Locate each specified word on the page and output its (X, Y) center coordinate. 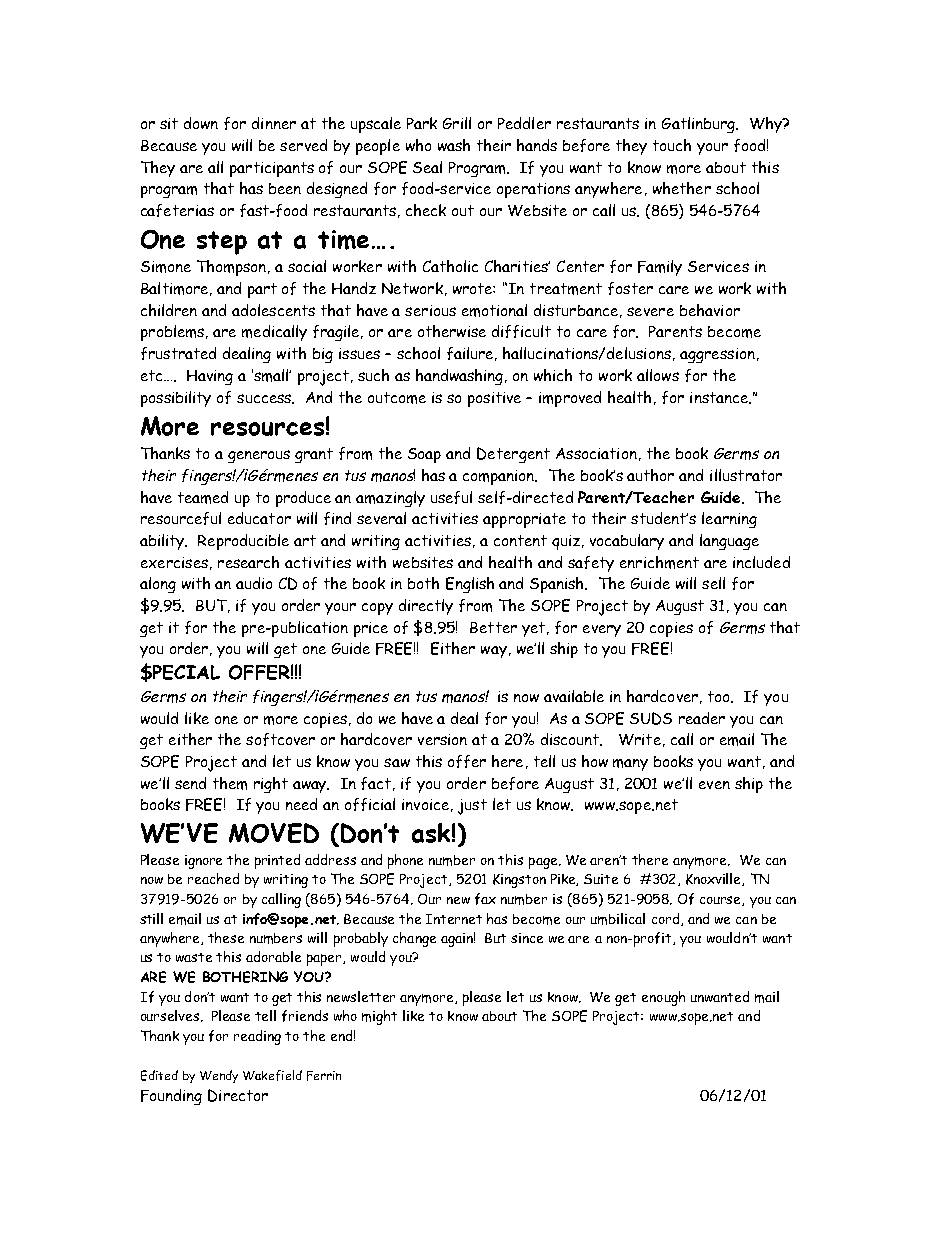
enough (663, 998)
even (714, 785)
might (379, 1017)
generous (259, 456)
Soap (424, 455)
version (442, 739)
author (650, 475)
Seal (427, 167)
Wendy (219, 1076)
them (230, 783)
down (201, 123)
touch (672, 145)
